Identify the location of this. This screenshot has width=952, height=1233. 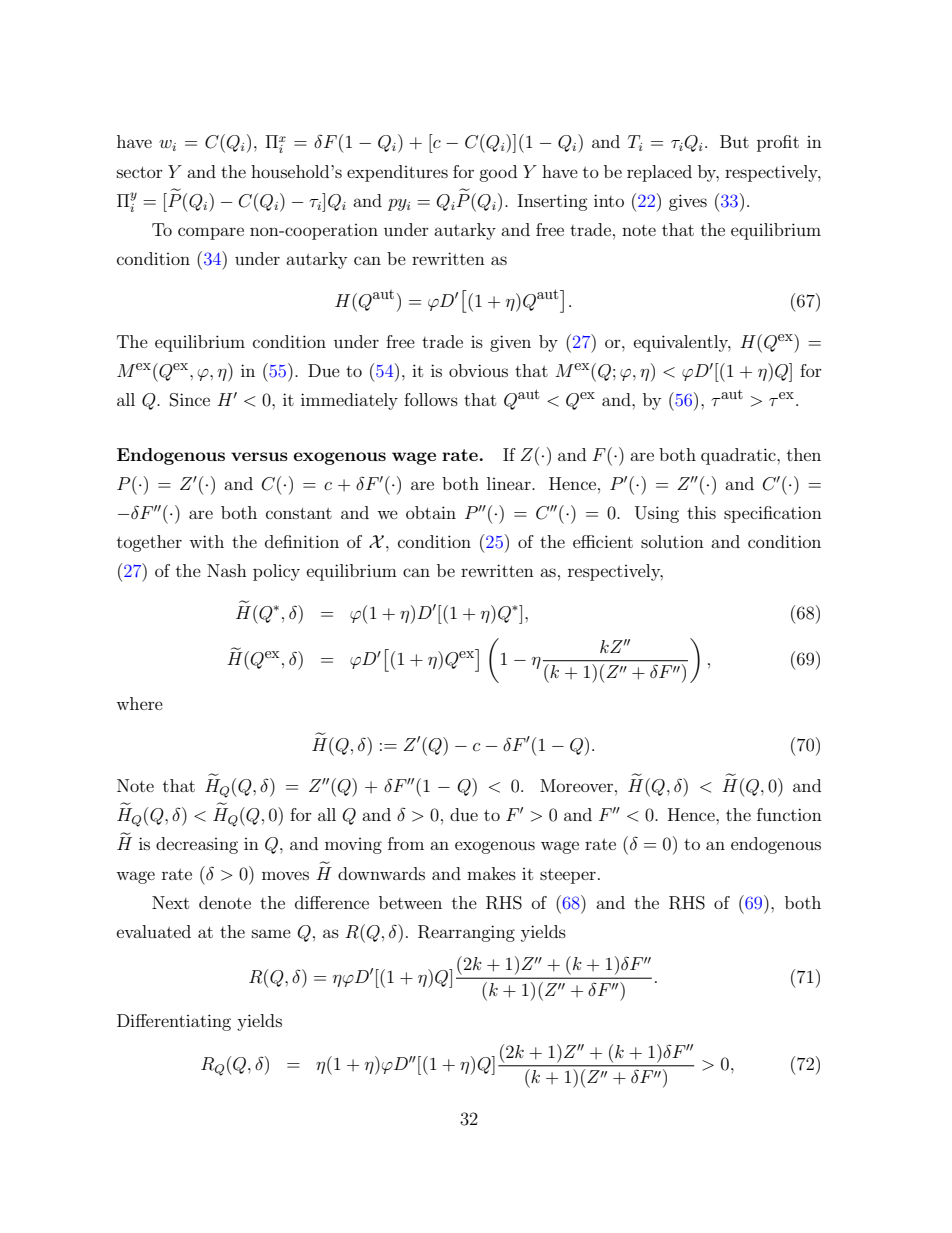
(701, 512).
